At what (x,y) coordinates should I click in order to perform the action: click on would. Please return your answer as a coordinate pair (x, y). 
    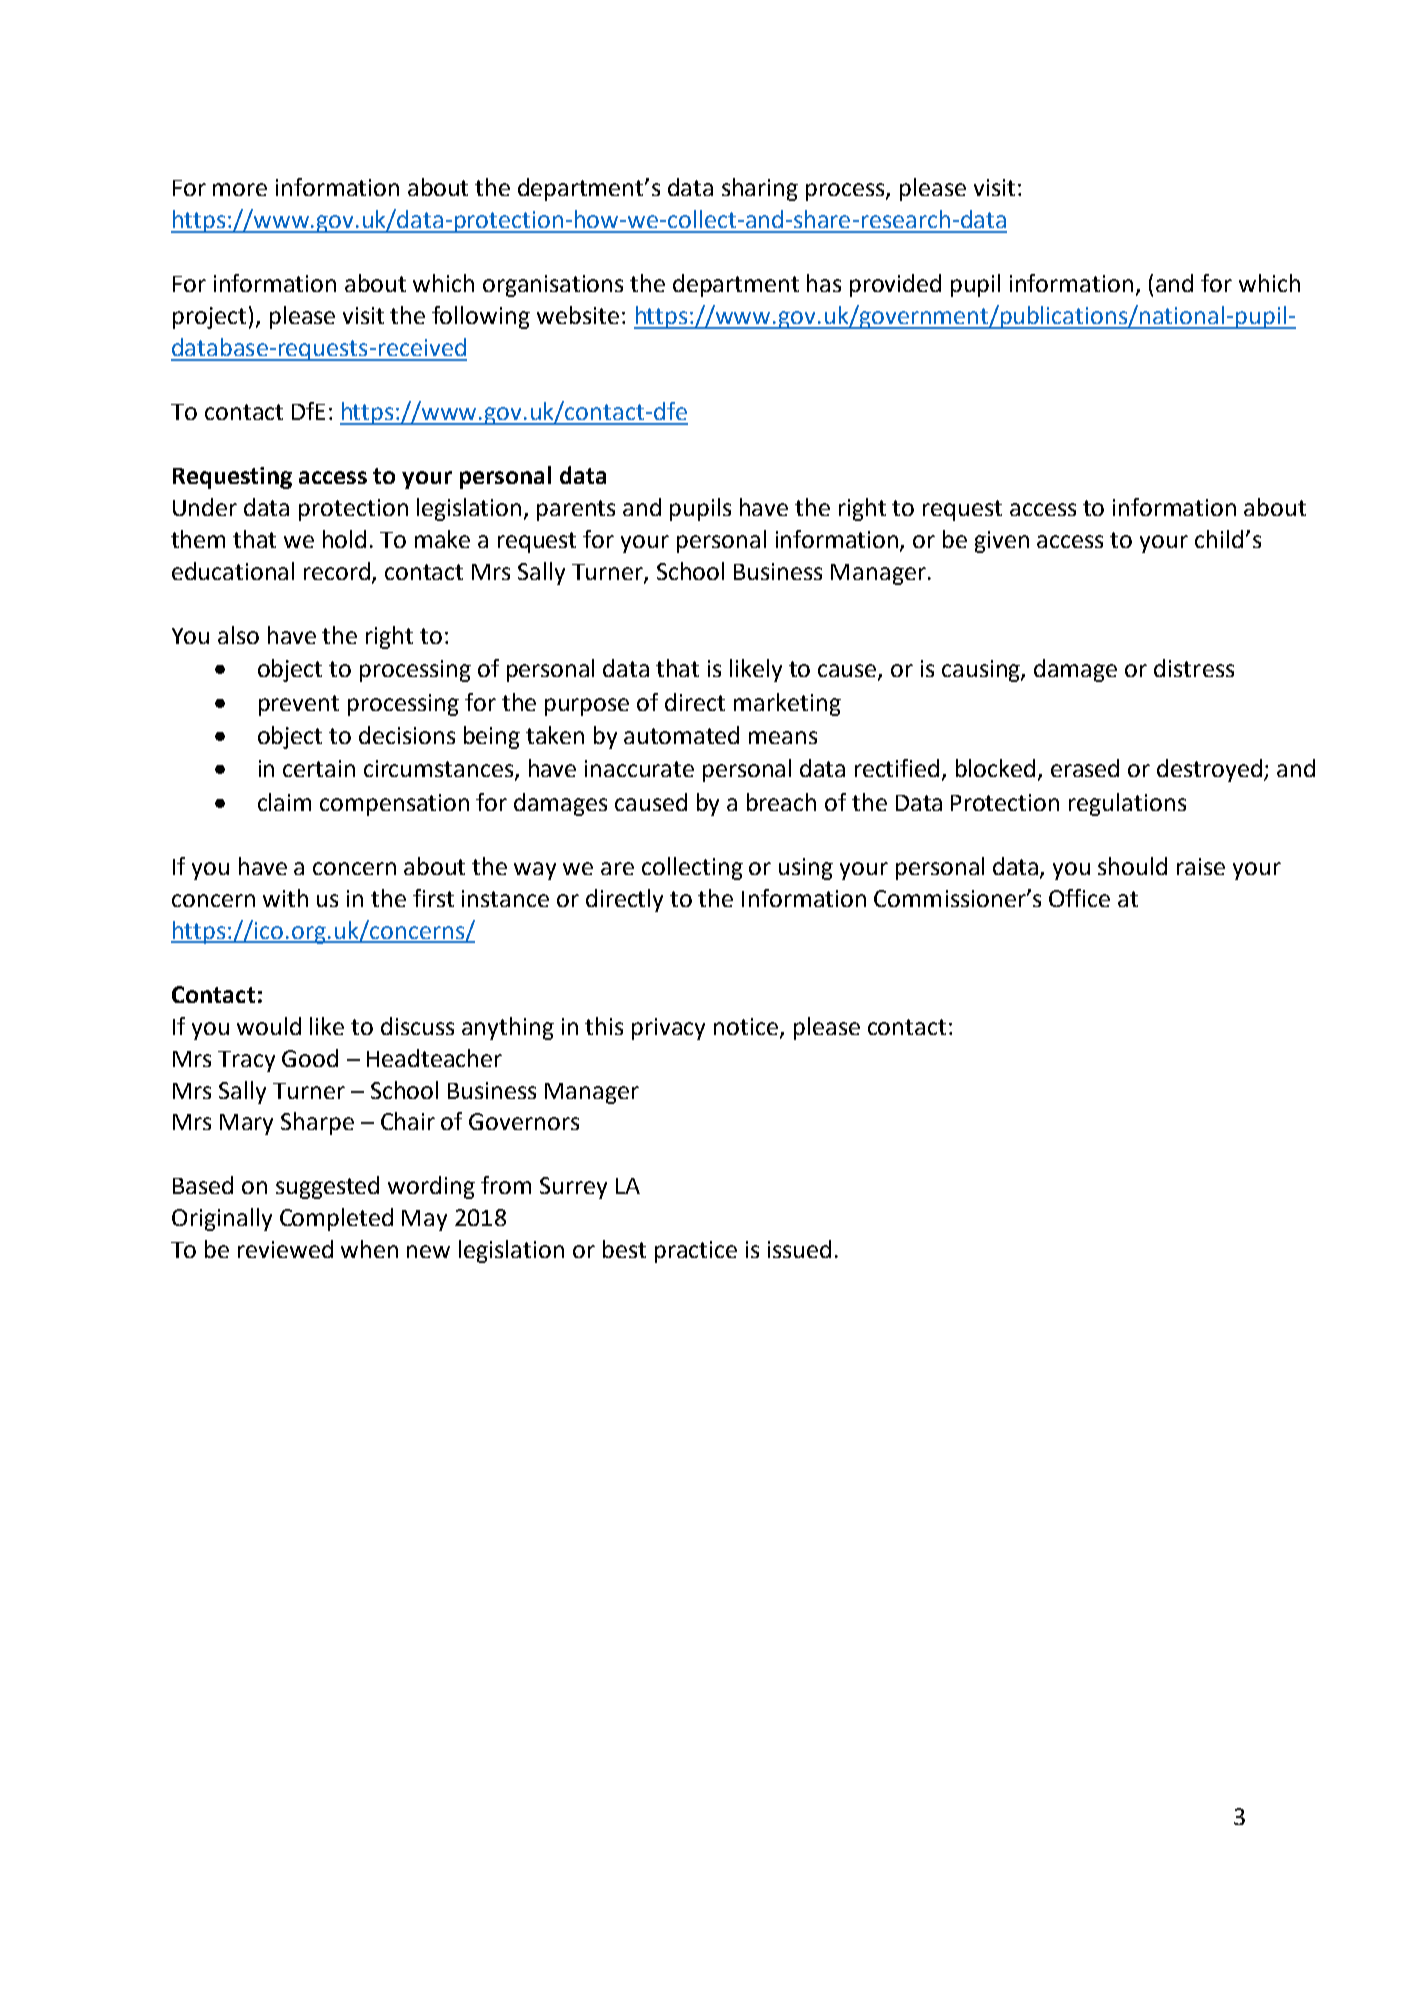
    Looking at the image, I should click on (269, 1026).
